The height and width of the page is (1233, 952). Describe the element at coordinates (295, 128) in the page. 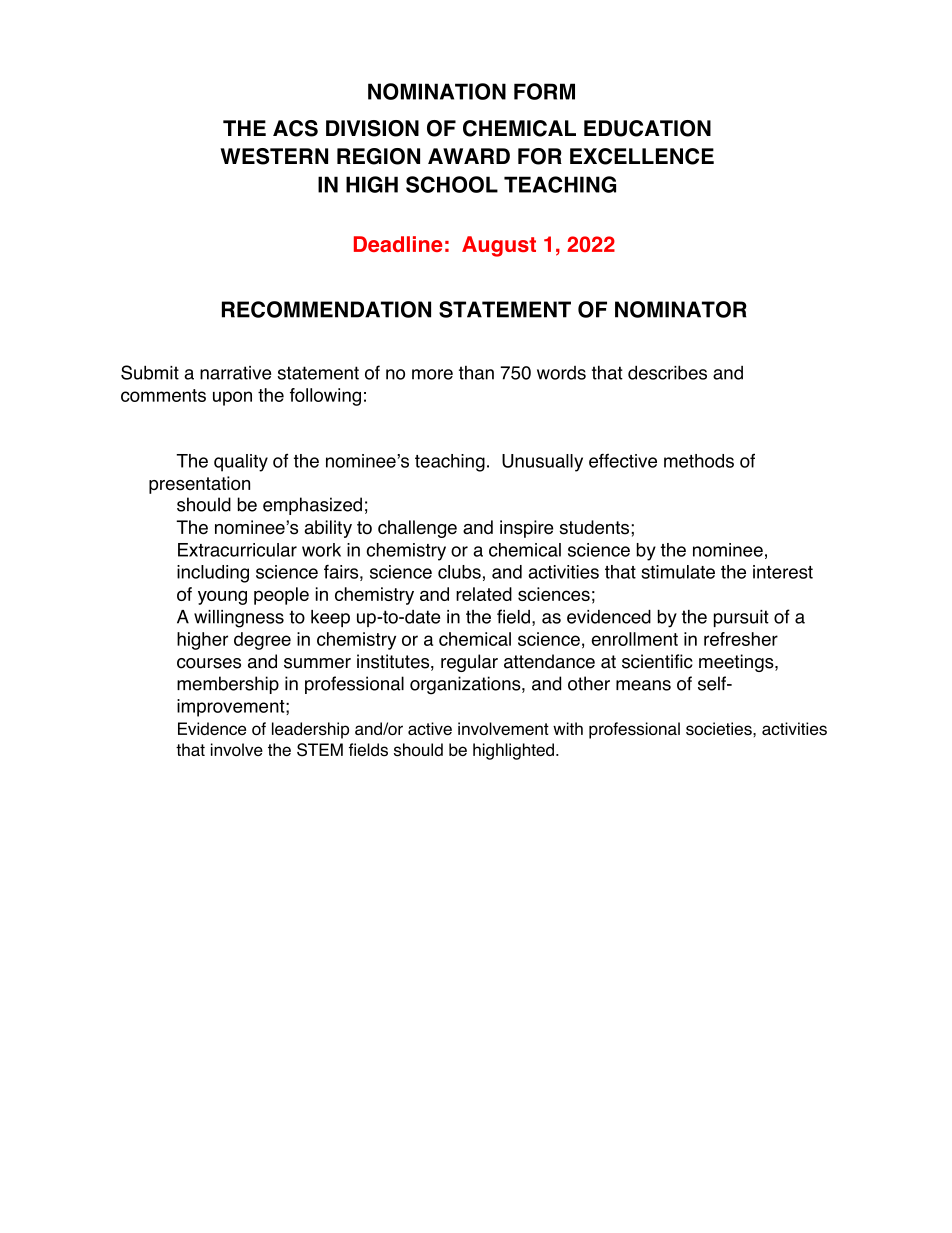

I see `ACS` at that location.
